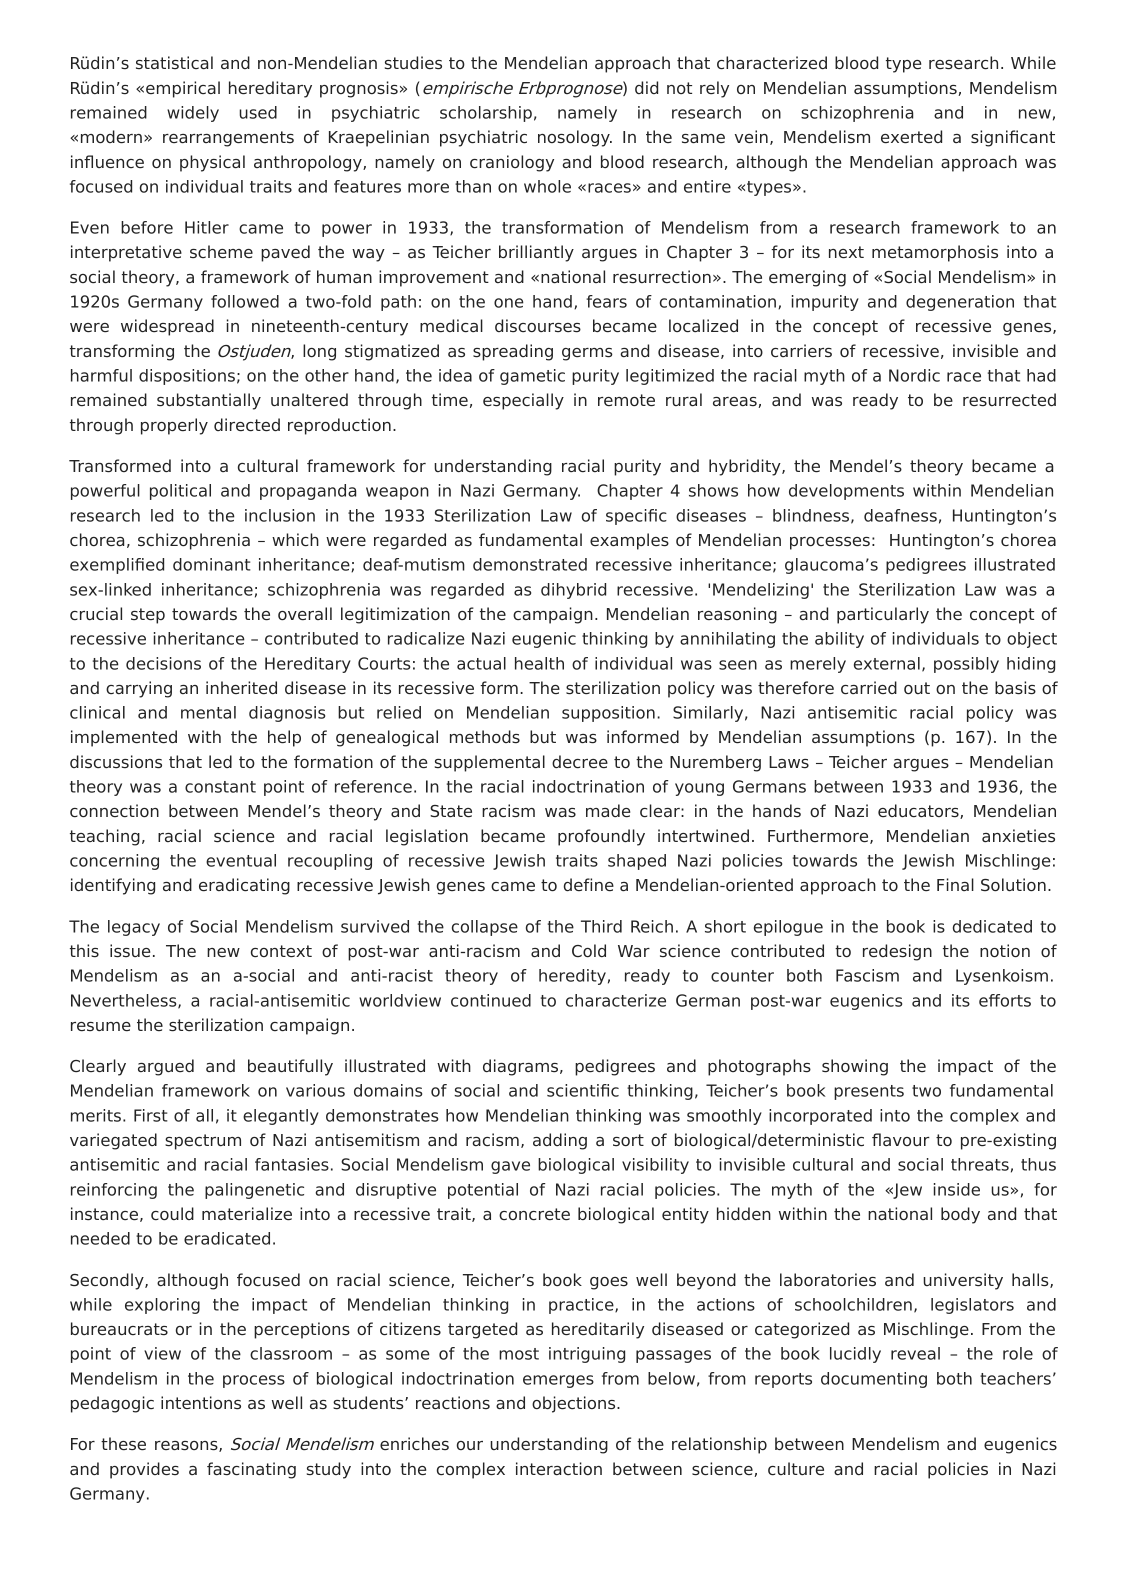 Image resolution: width=1127 pixels, height=1596 pixels. What do you see at coordinates (572, 977) in the screenshot?
I see `heredity` at bounding box center [572, 977].
